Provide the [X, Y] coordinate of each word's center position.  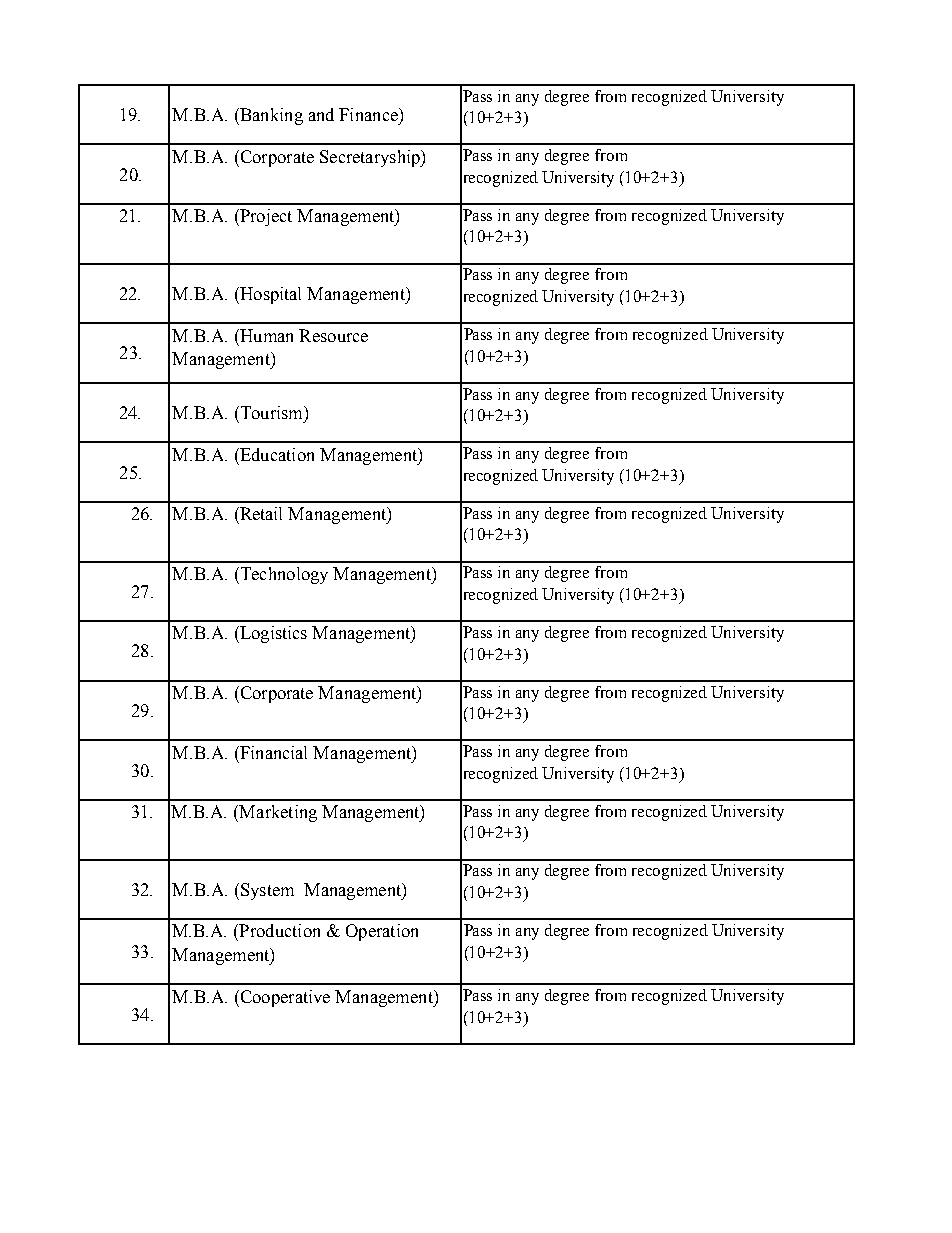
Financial [272, 752]
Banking [270, 116]
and [321, 114]
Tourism [271, 412]
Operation [382, 932]
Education [276, 454]
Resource [333, 335]
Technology [283, 575]
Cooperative [284, 998]
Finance [369, 114]
